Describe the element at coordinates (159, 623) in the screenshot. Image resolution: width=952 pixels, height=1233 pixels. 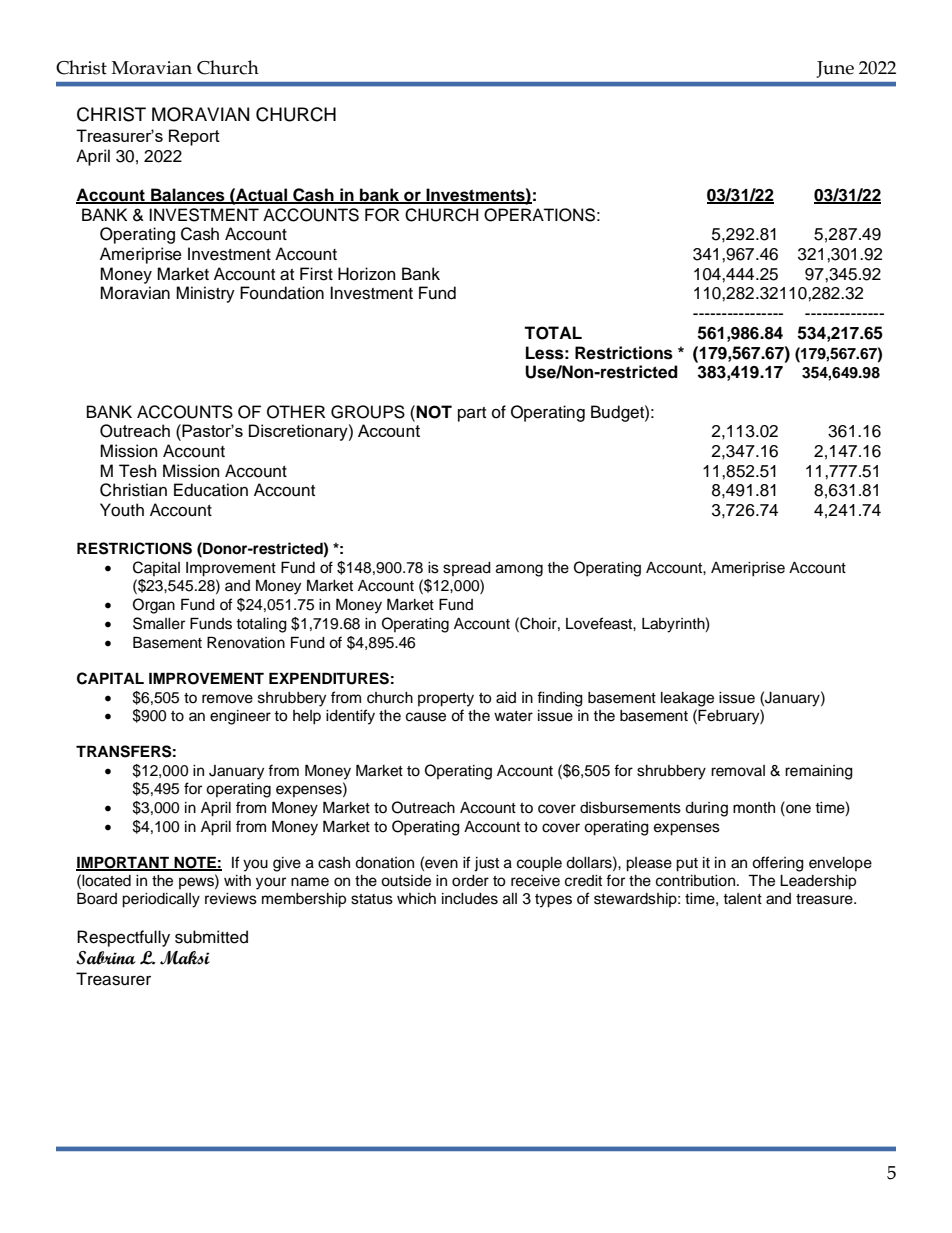
I see `Smaller` at that location.
